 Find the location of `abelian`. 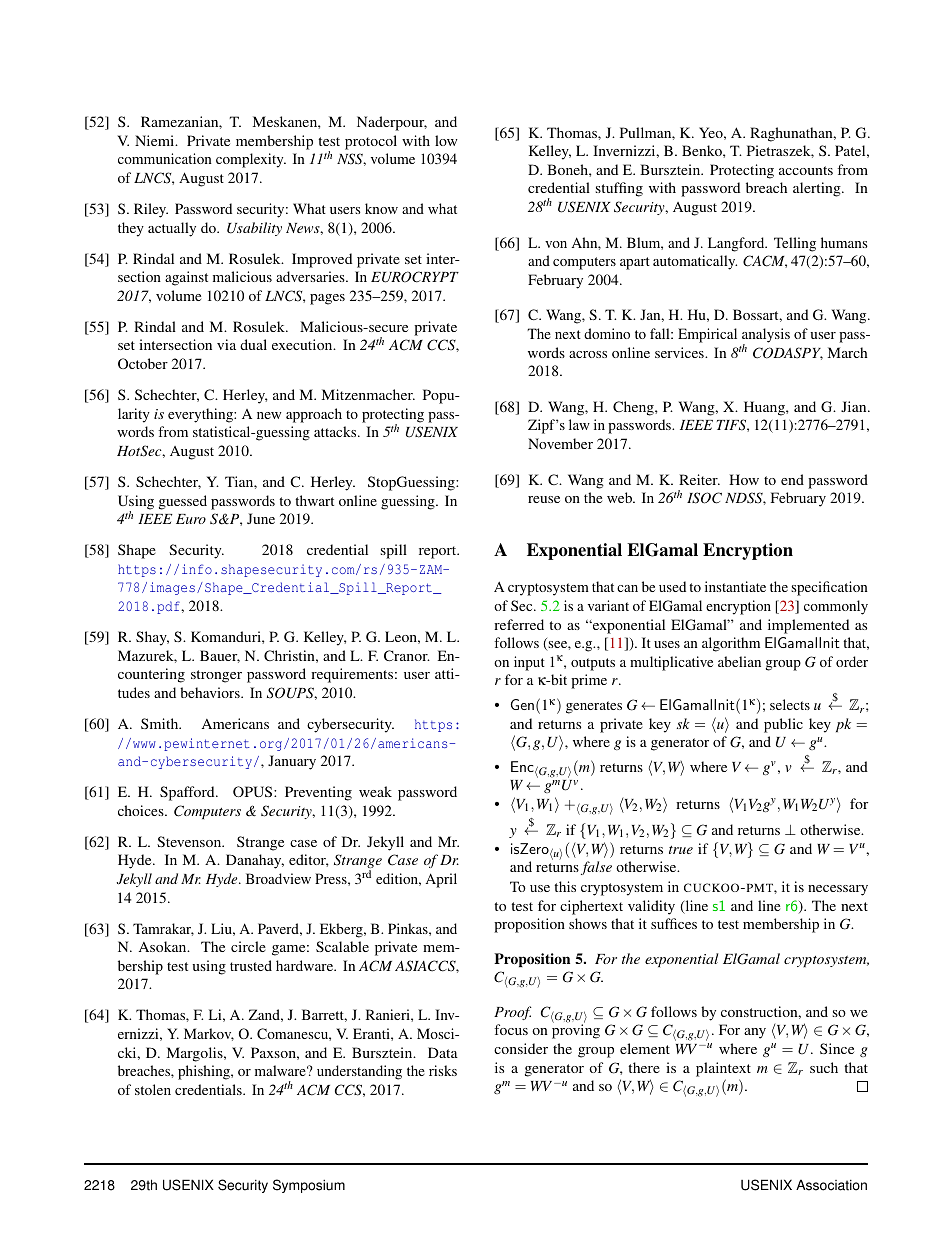

abelian is located at coordinates (739, 661).
